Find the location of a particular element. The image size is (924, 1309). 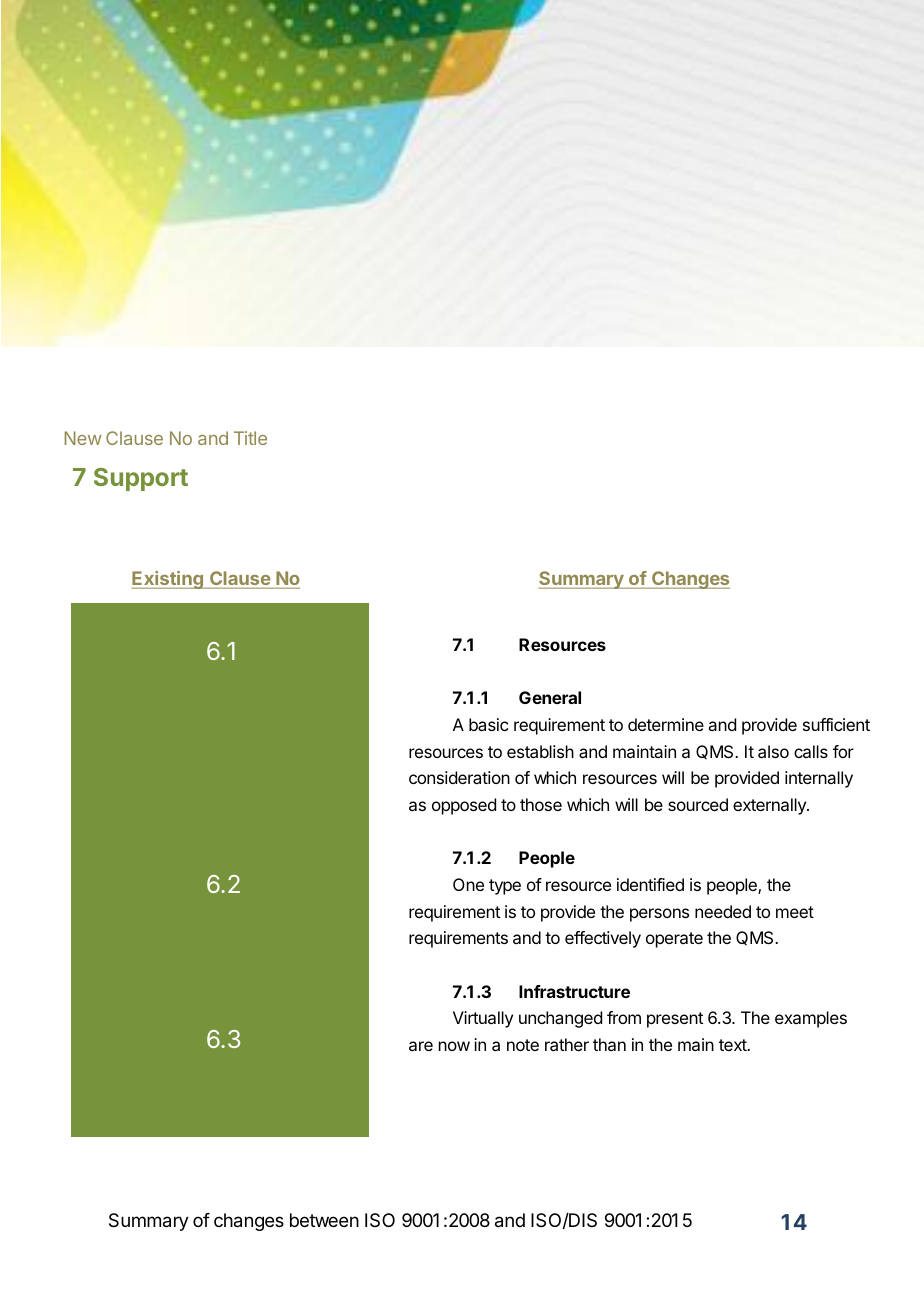

basic is located at coordinates (488, 724).
